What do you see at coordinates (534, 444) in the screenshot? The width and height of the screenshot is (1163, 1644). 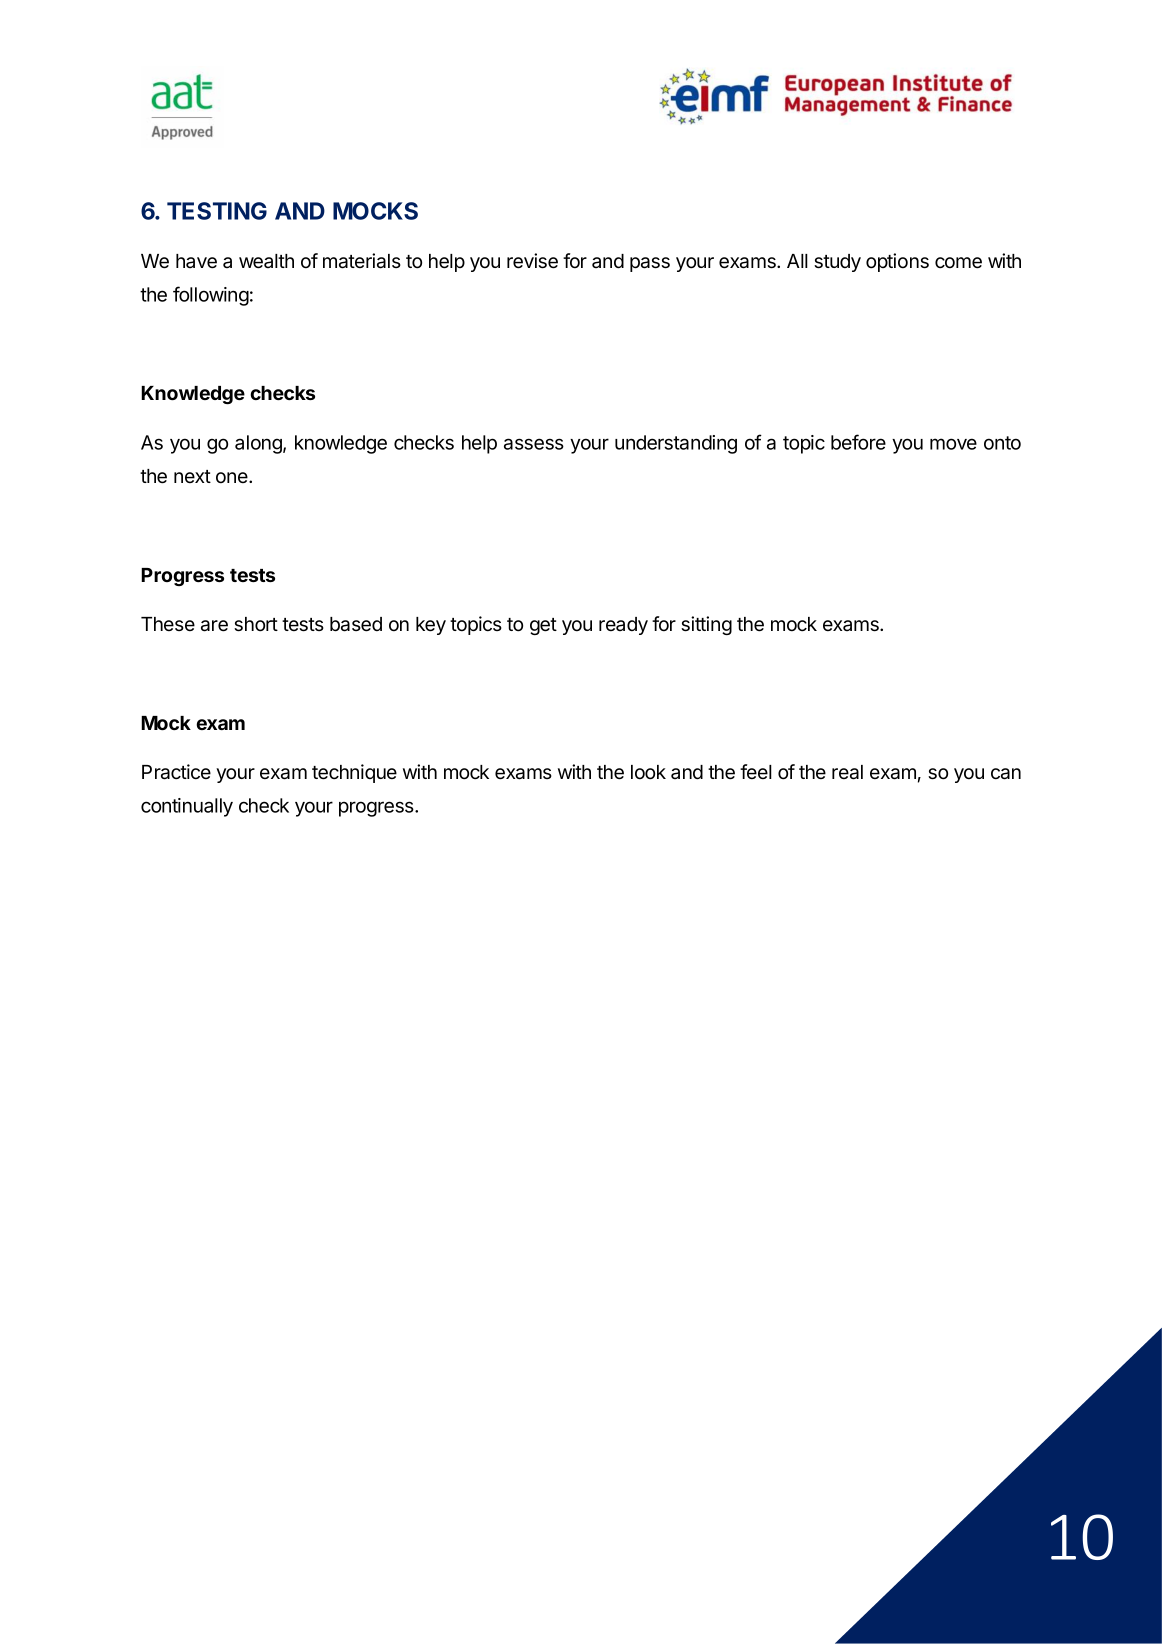 I see `assess` at bounding box center [534, 444].
